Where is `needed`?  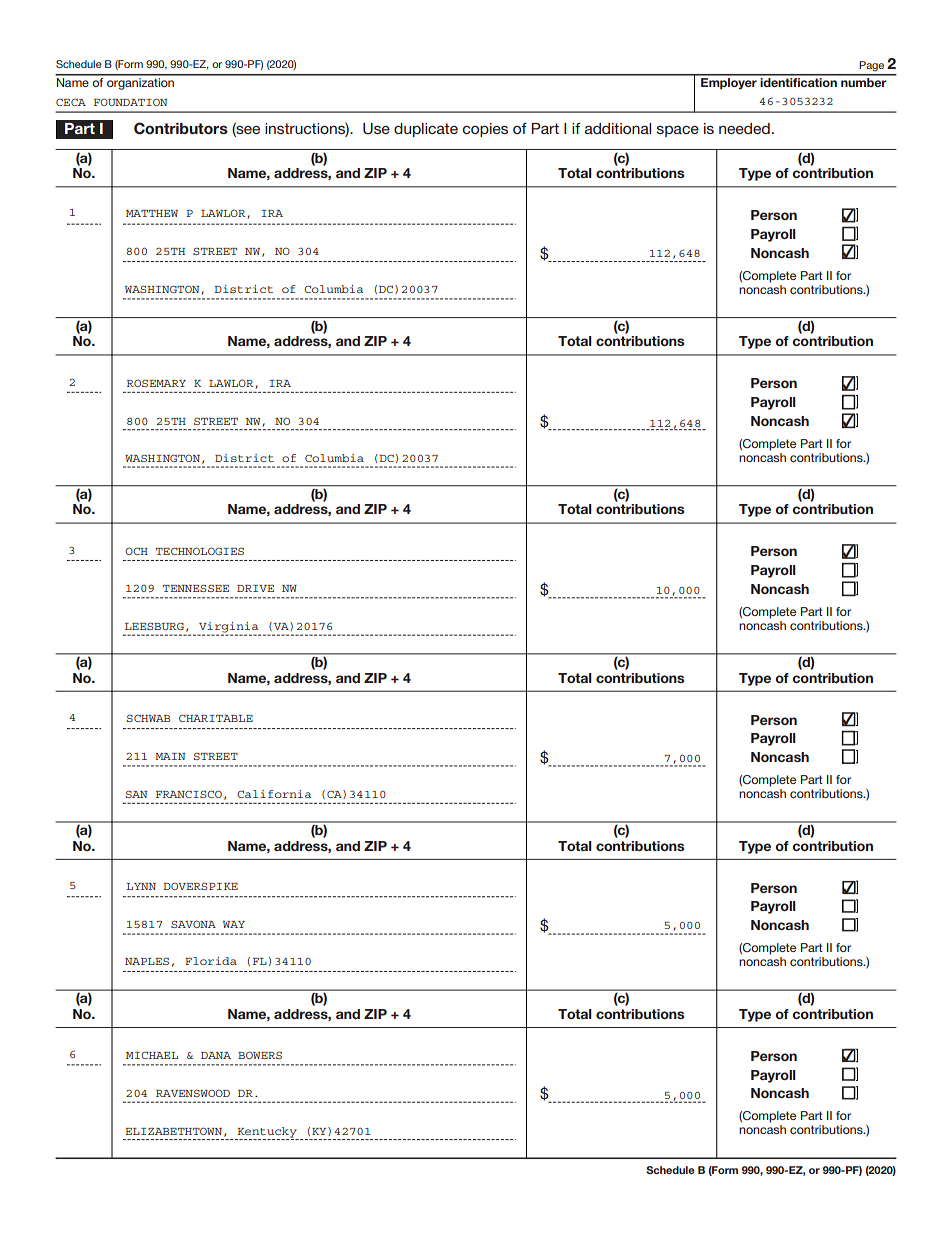
needed is located at coordinates (744, 128).
